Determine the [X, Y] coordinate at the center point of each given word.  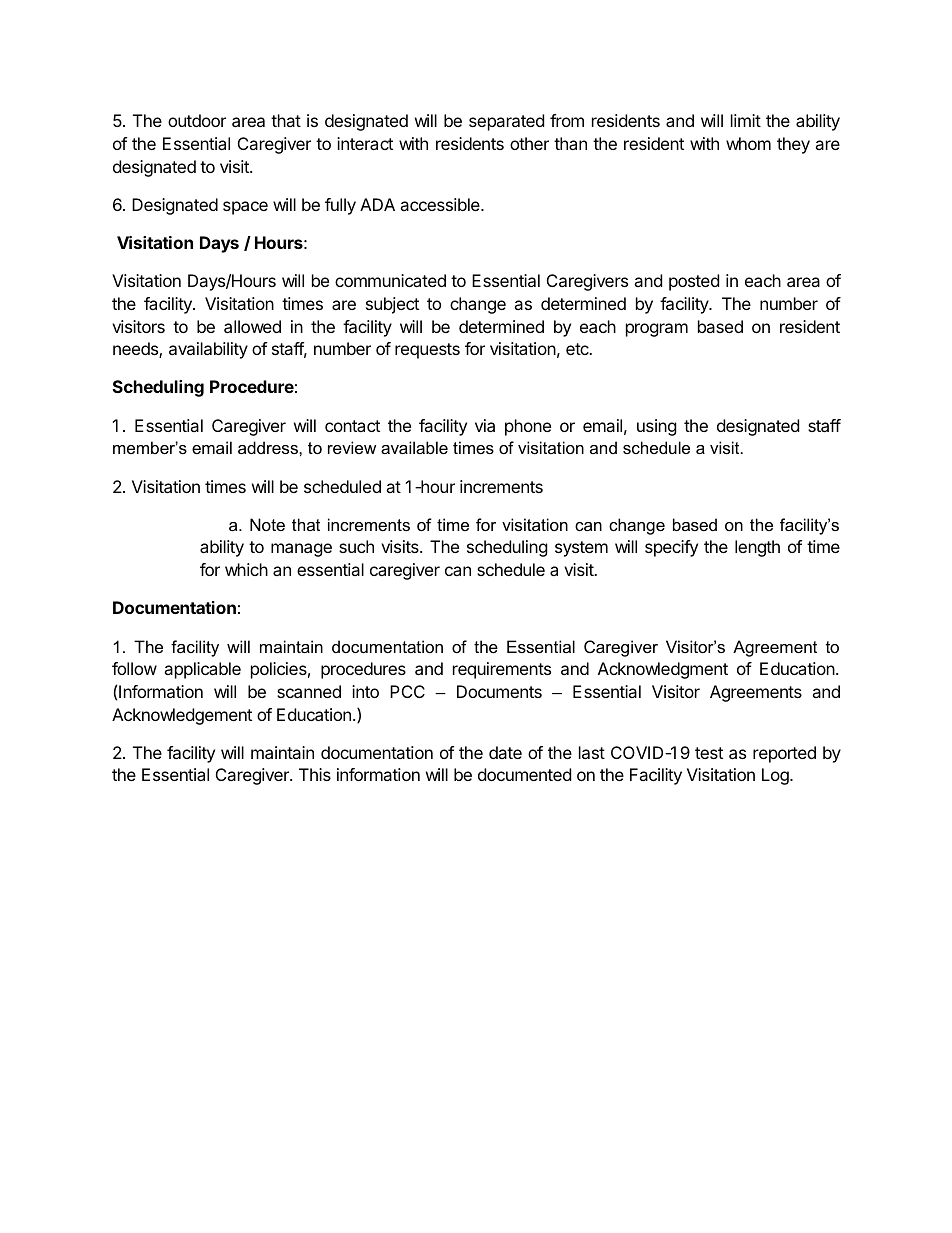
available [414, 447]
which [246, 569]
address [269, 447]
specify [671, 548]
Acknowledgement [182, 716]
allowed [252, 326]
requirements [502, 670]
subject [392, 305]
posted [694, 282]
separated [506, 122]
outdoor [197, 120]
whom [748, 143]
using [657, 427]
